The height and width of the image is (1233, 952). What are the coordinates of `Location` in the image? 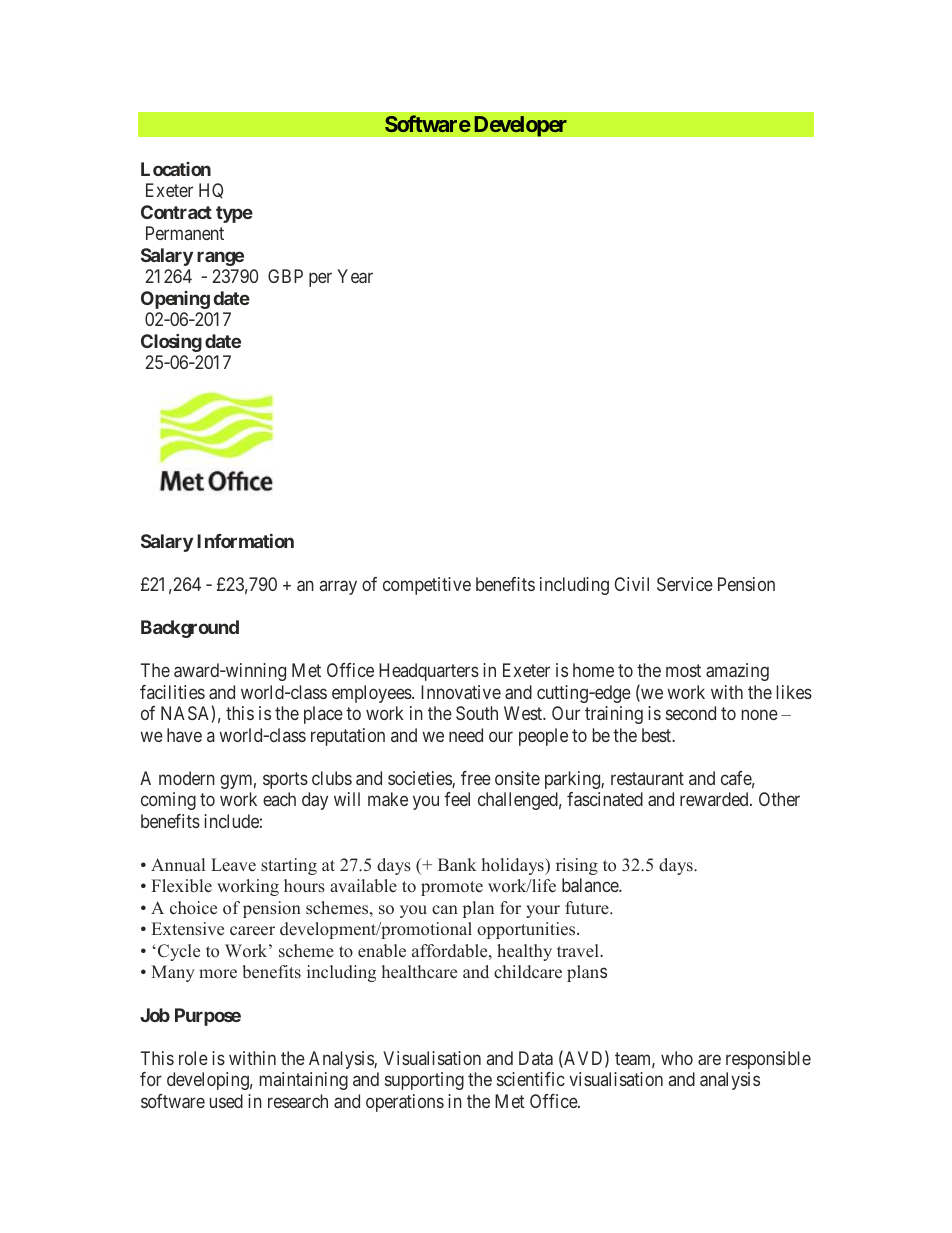 It's located at (176, 169).
